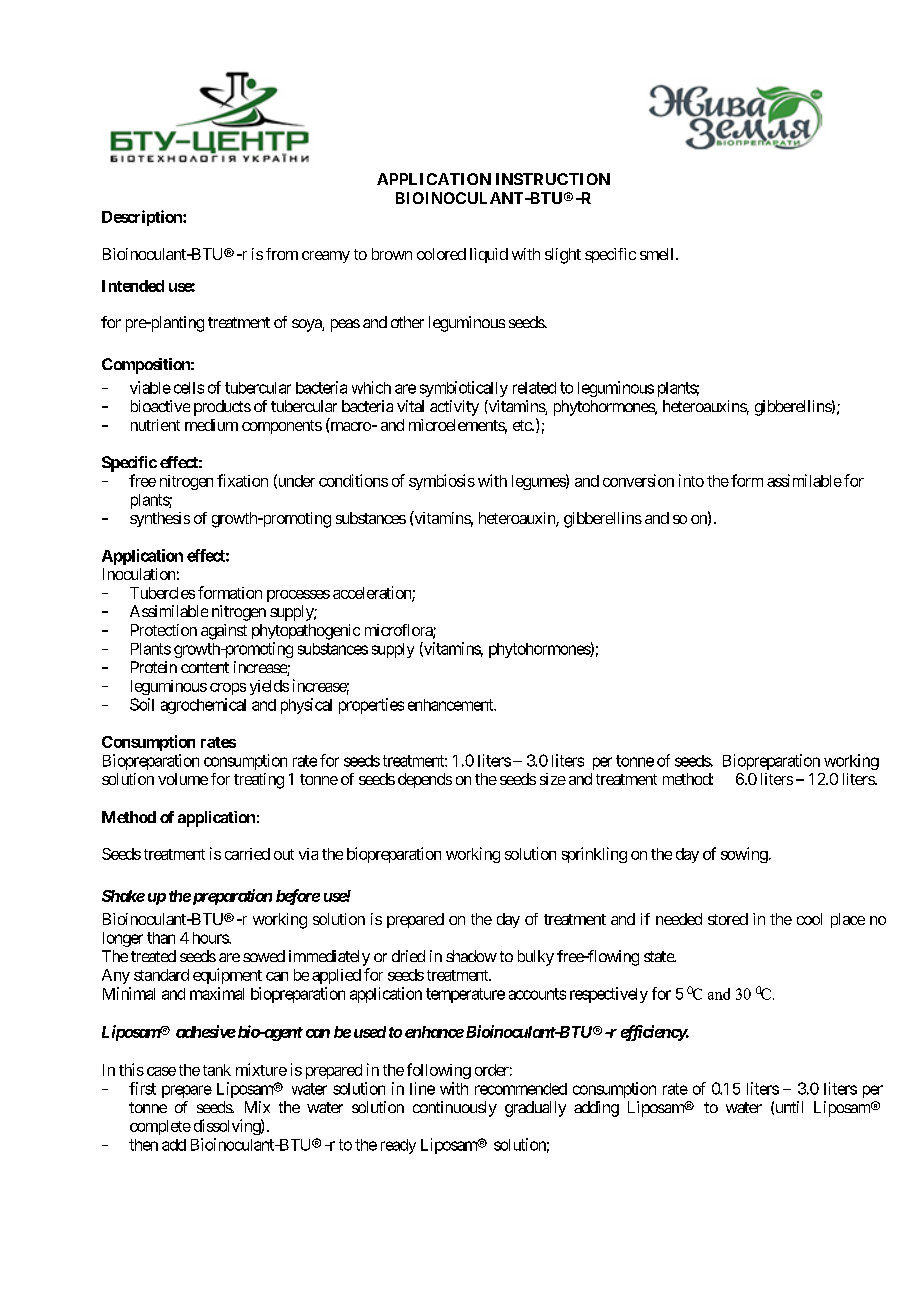 This image has height=1308, width=924. I want to click on size, so click(553, 779).
